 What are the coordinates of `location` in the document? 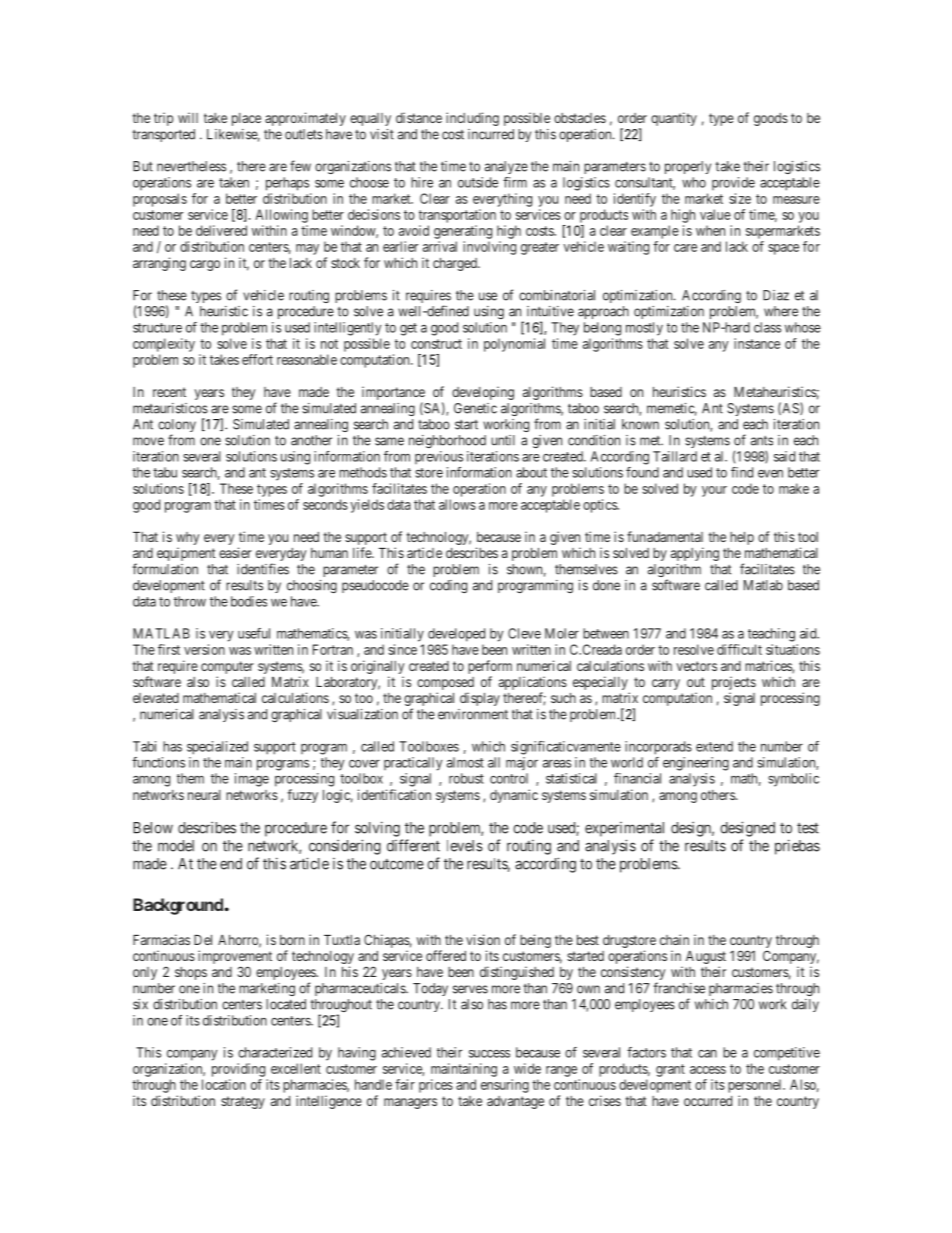 It's located at (224, 1084).
